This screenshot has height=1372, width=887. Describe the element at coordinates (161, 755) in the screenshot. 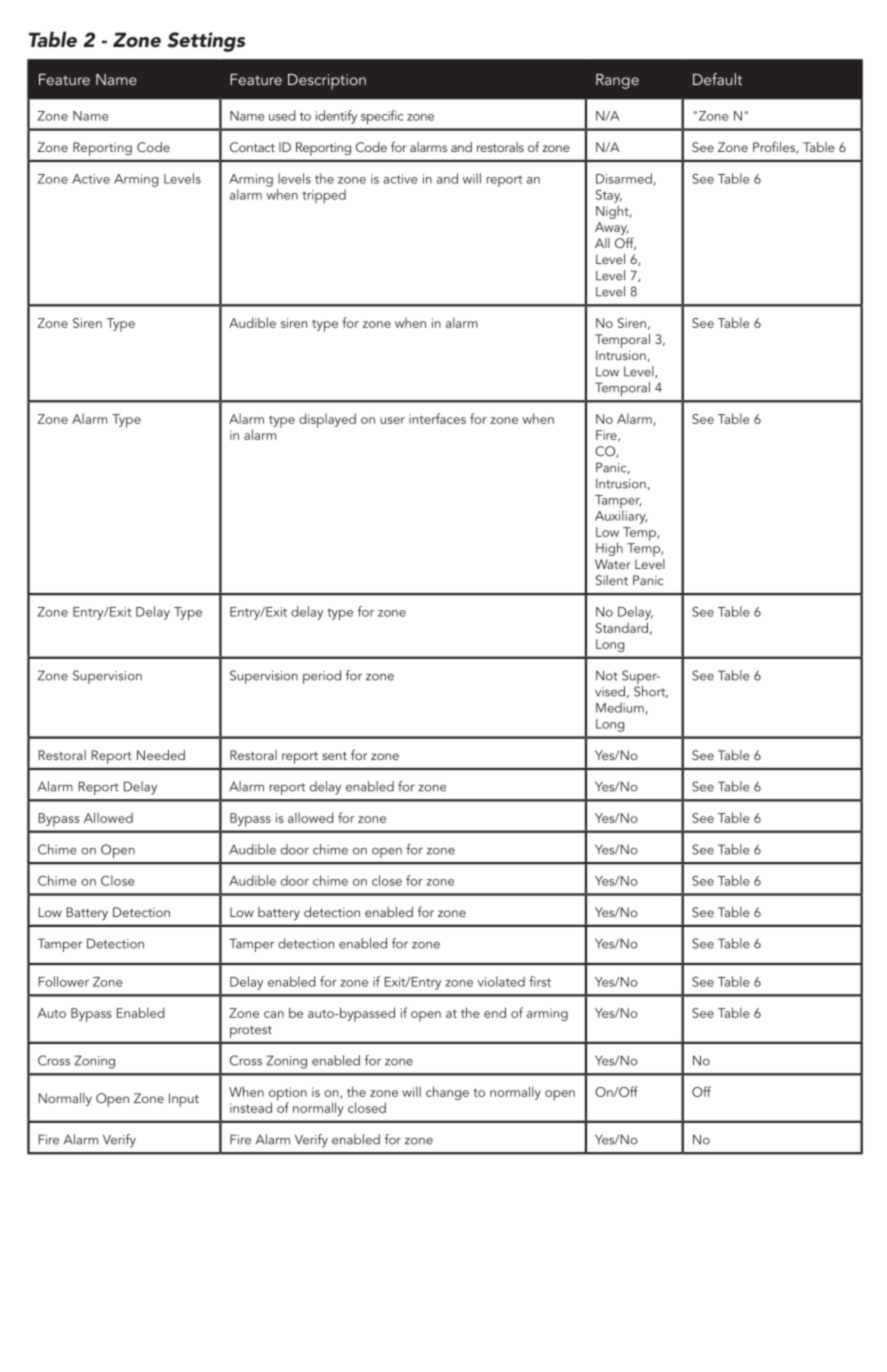

I see `Needed` at that location.
